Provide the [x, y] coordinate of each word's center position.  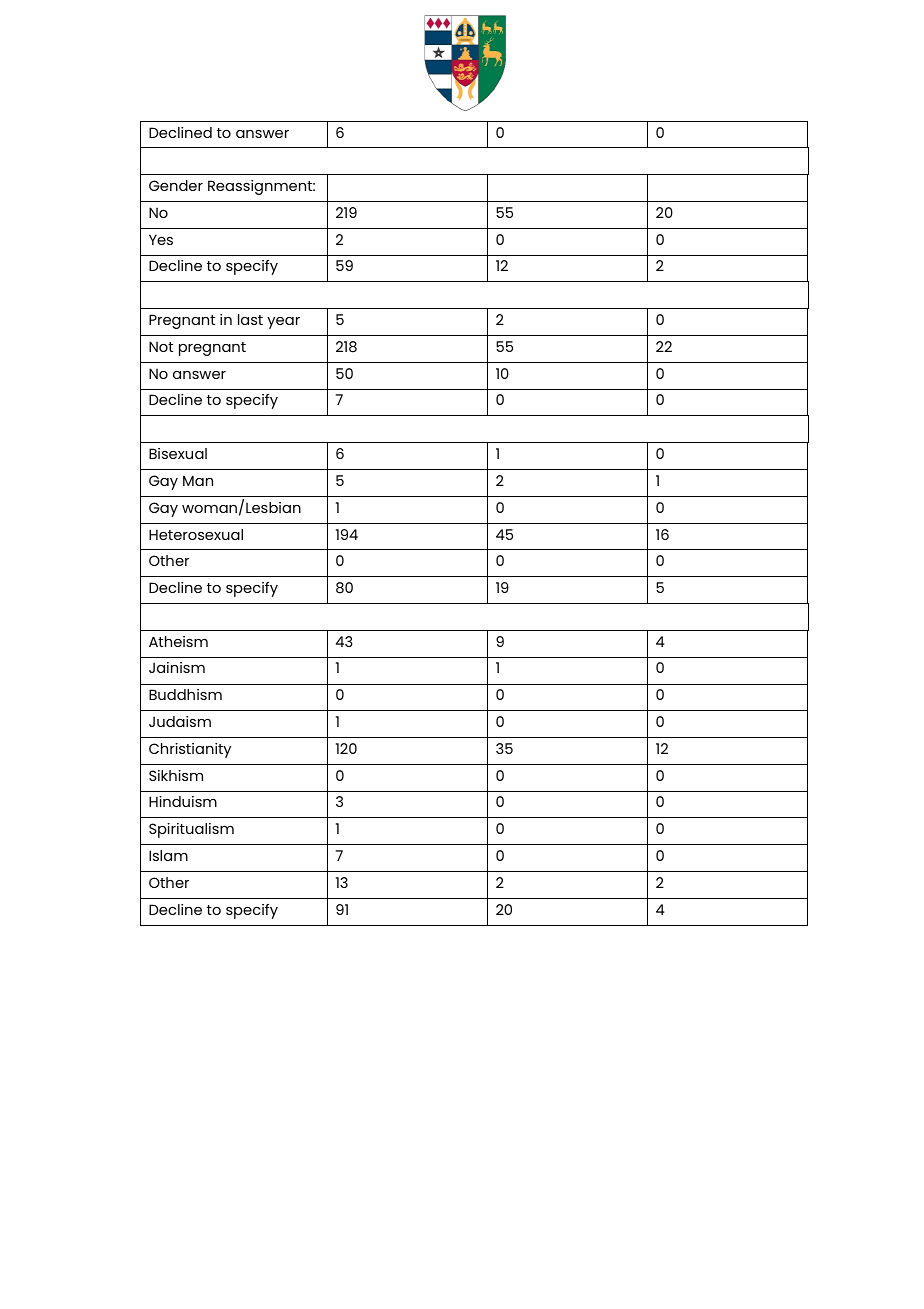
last [250, 319]
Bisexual [178, 453]
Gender [176, 185]
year [283, 323]
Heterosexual [196, 534]
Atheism [178, 641]
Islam [168, 855]
